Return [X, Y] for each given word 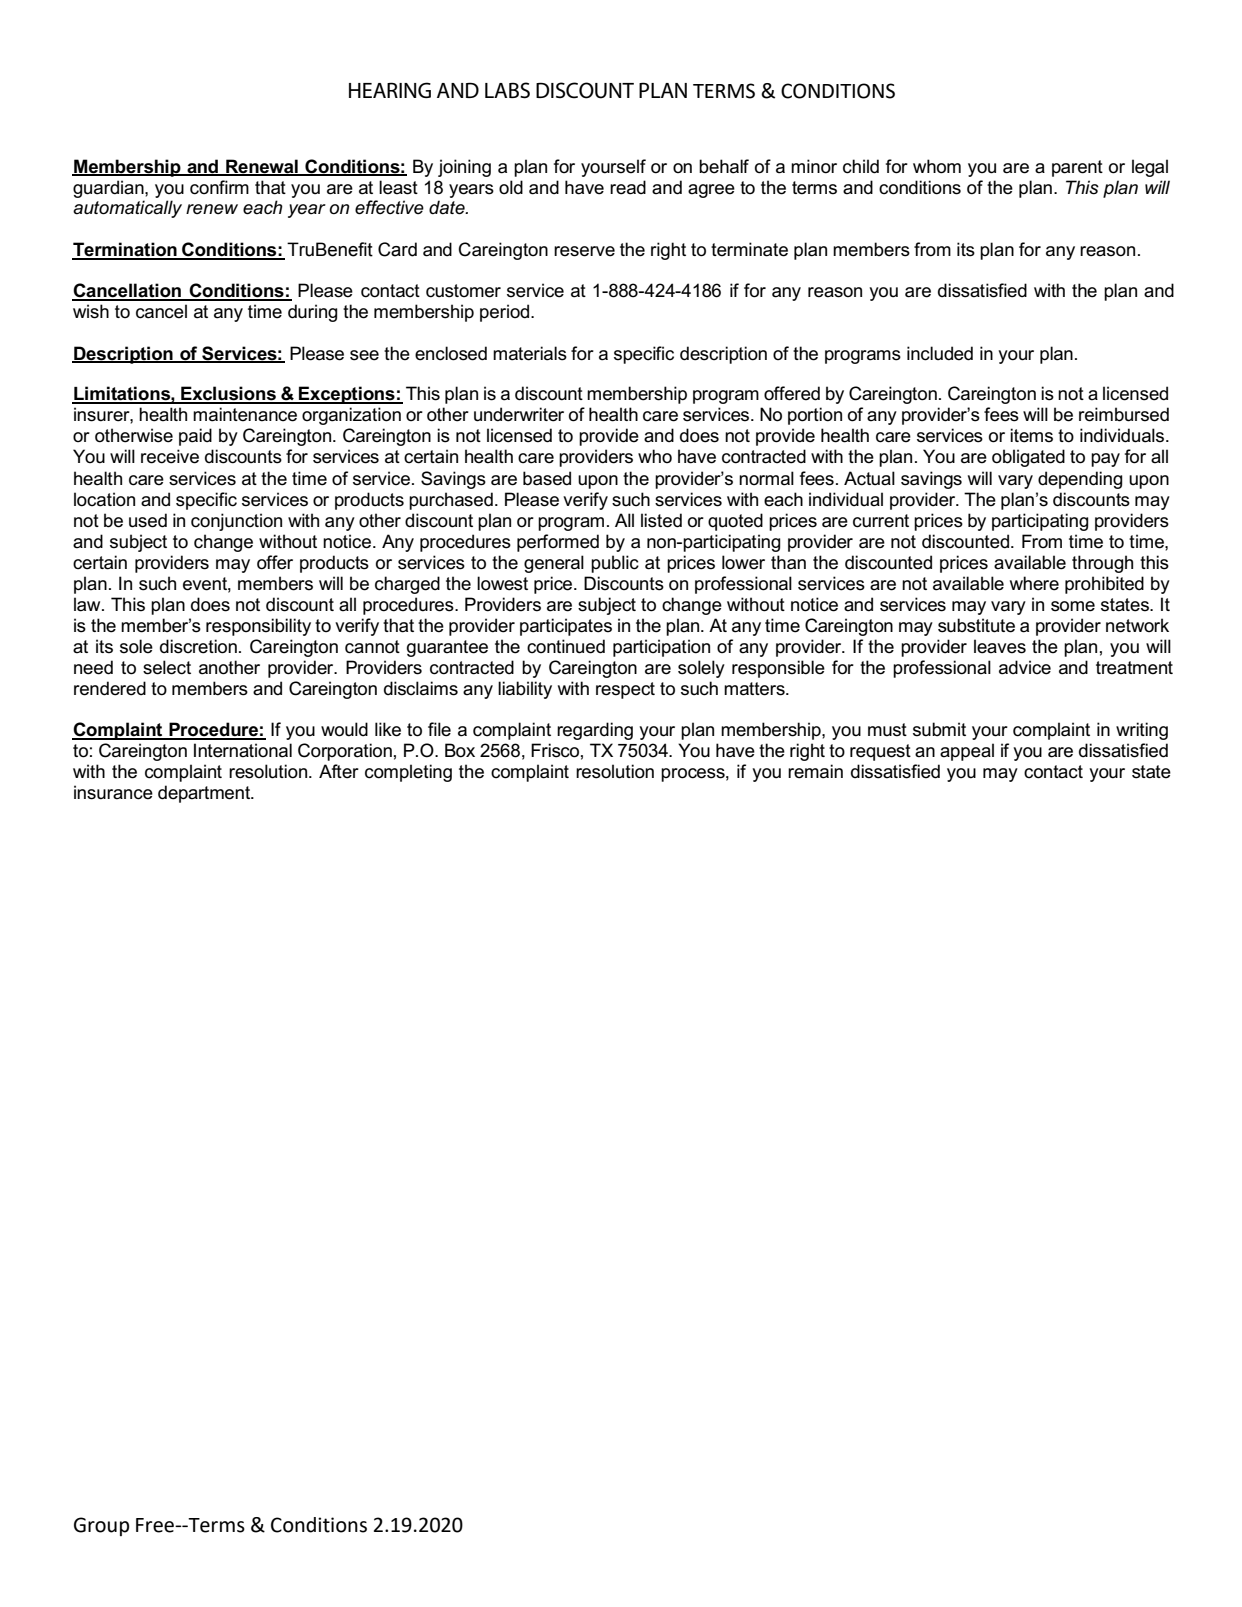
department [205, 794]
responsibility [258, 627]
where [1034, 583]
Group [101, 1526]
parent [1077, 168]
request [880, 752]
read [628, 187]
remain [815, 771]
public [615, 564]
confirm [219, 187]
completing [408, 773]
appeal [967, 752]
